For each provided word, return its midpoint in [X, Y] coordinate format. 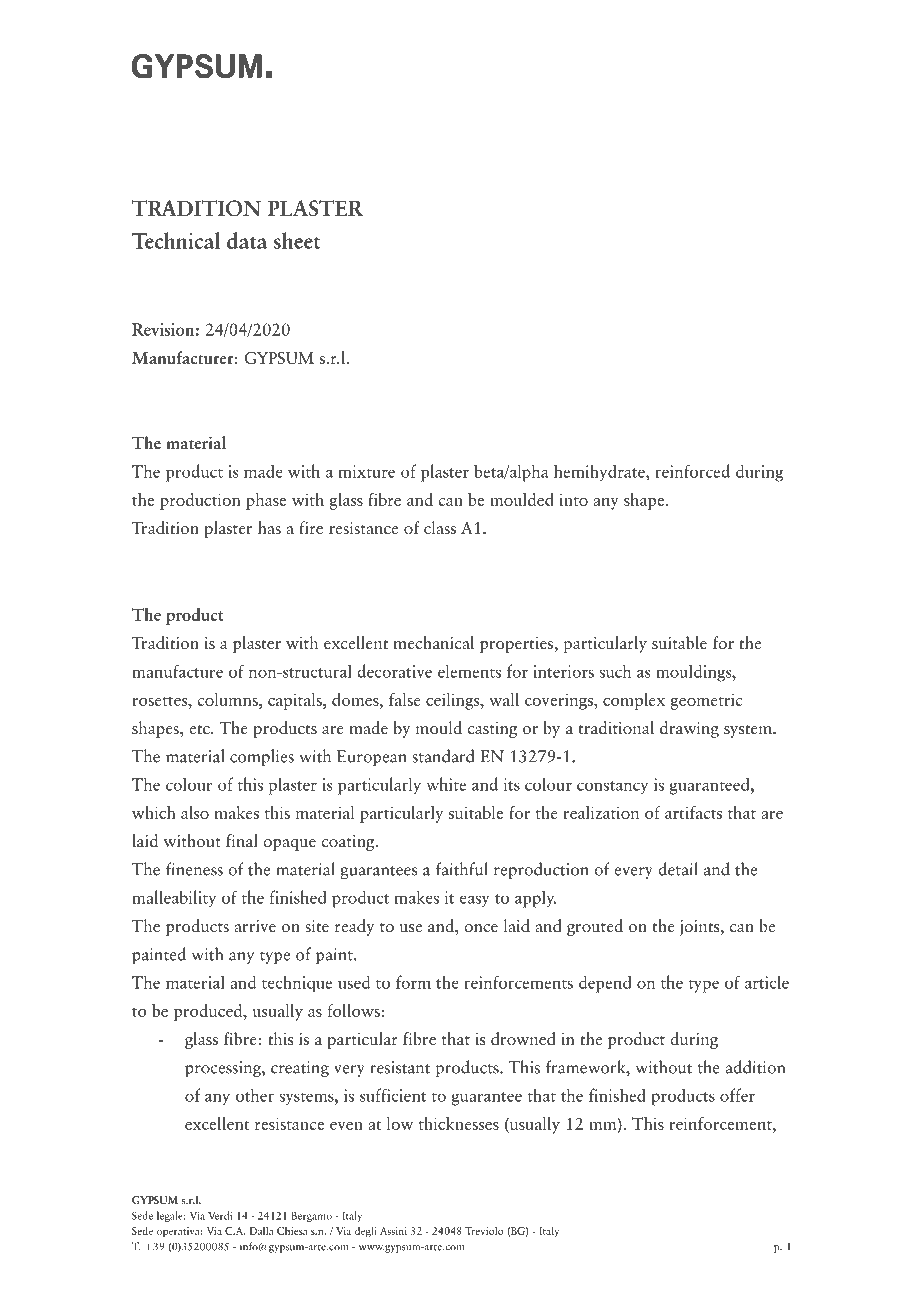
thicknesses [459, 1123]
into [573, 499]
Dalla [262, 1230]
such [615, 671]
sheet [297, 240]
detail [678, 869]
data [247, 240]
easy [474, 901]
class [440, 527]
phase [266, 501]
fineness [194, 869]
